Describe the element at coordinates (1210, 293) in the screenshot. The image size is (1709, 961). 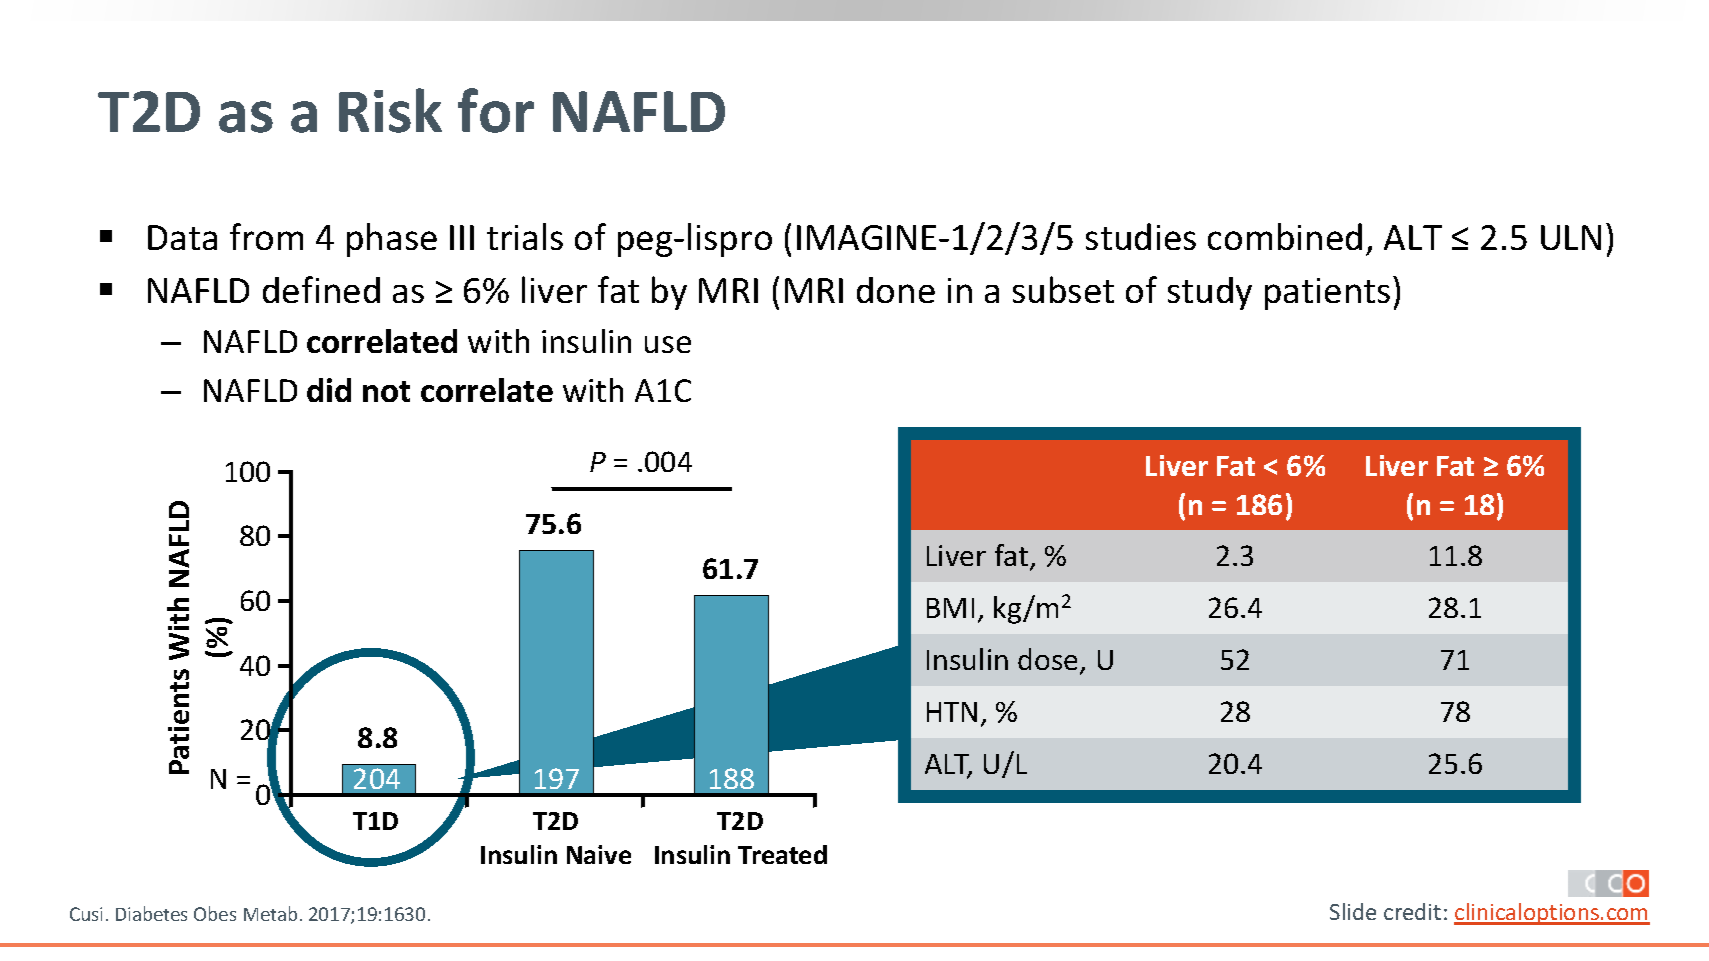
I see `study` at that location.
